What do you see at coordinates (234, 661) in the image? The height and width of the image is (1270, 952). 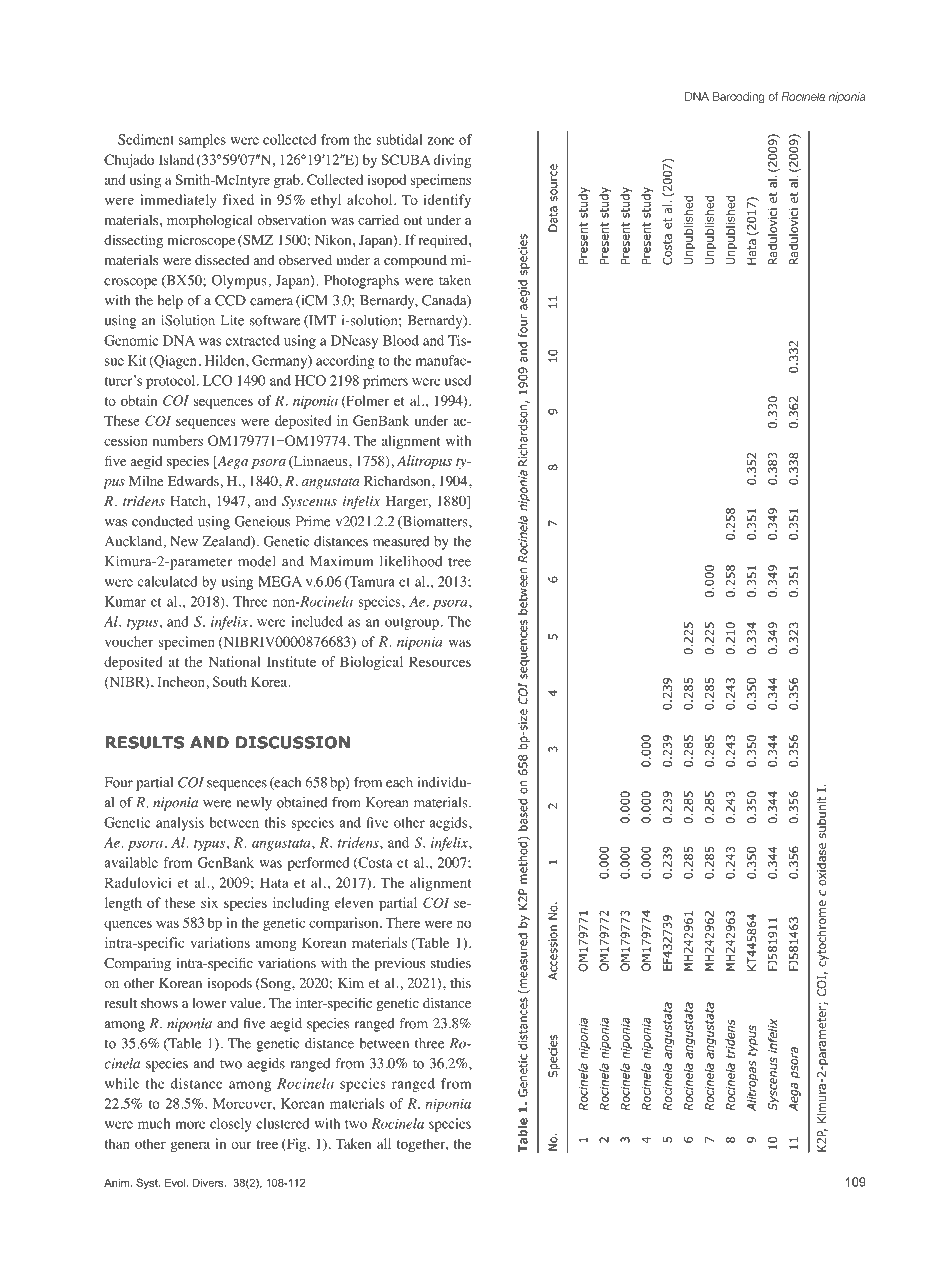 I see `National` at bounding box center [234, 661].
